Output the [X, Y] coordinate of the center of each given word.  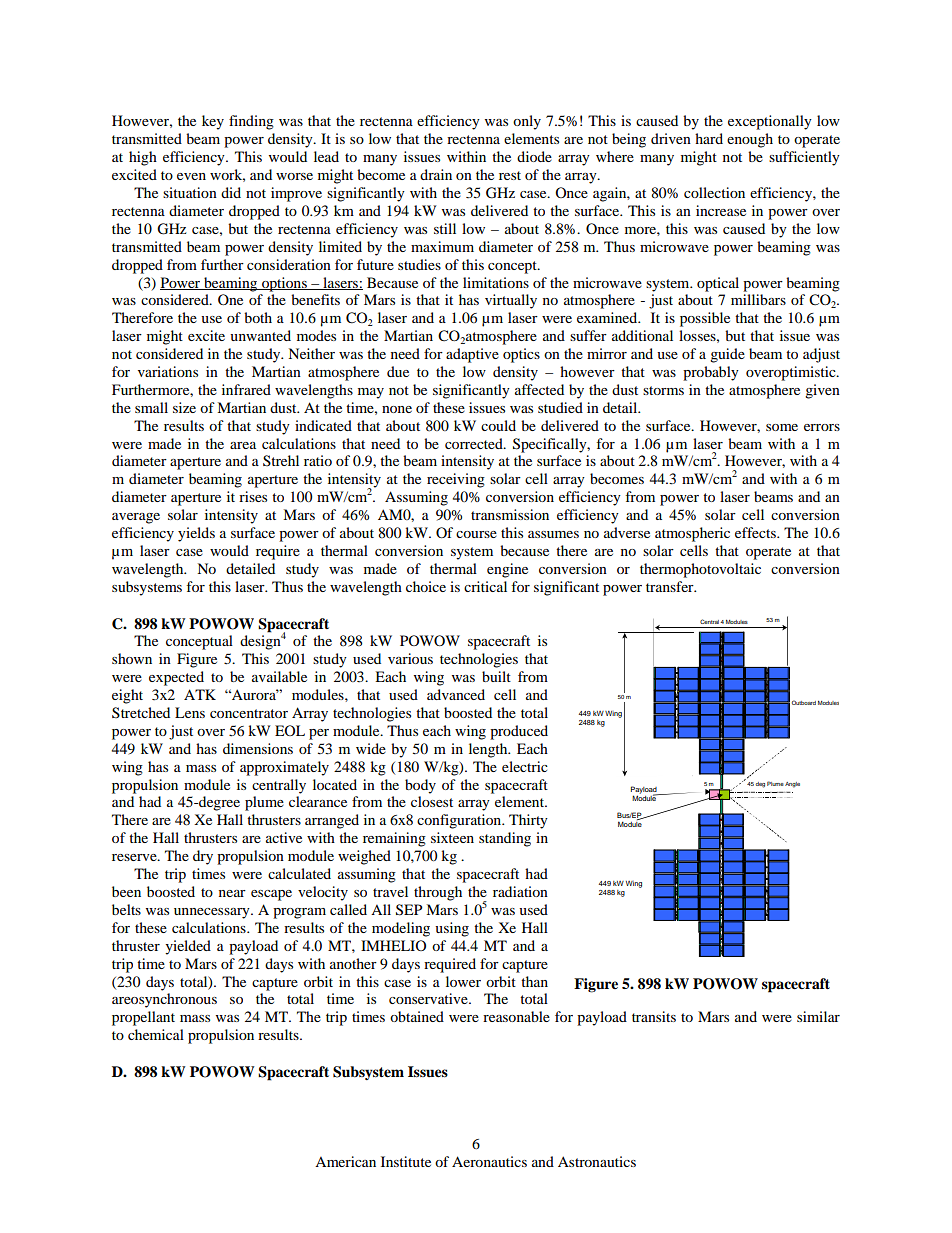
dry [203, 857]
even [191, 176]
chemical [156, 1034]
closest [432, 801]
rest [510, 175]
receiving [456, 480]
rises [253, 496]
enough [750, 140]
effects [756, 532]
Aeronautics [489, 1161]
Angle [792, 785]
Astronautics [597, 1161]
